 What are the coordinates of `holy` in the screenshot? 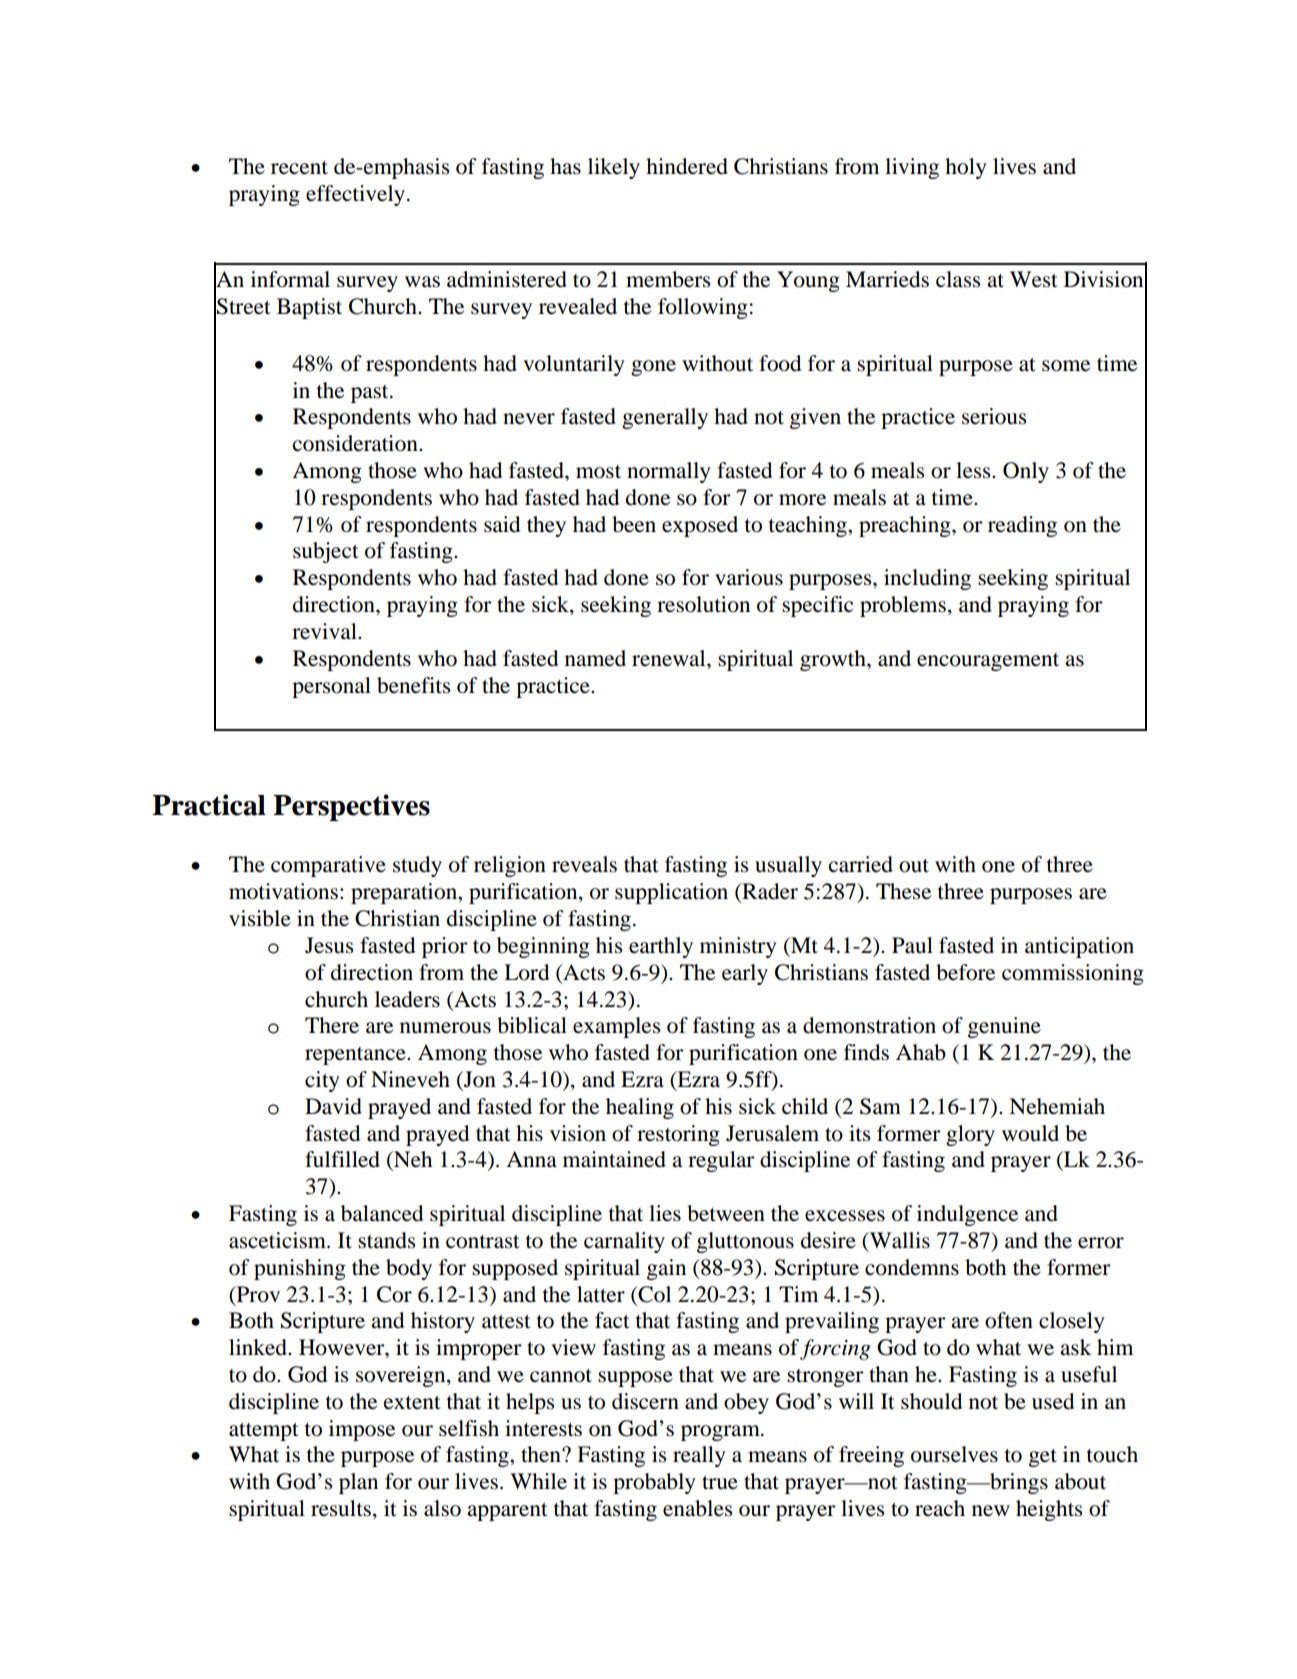 It's located at (966, 168).
